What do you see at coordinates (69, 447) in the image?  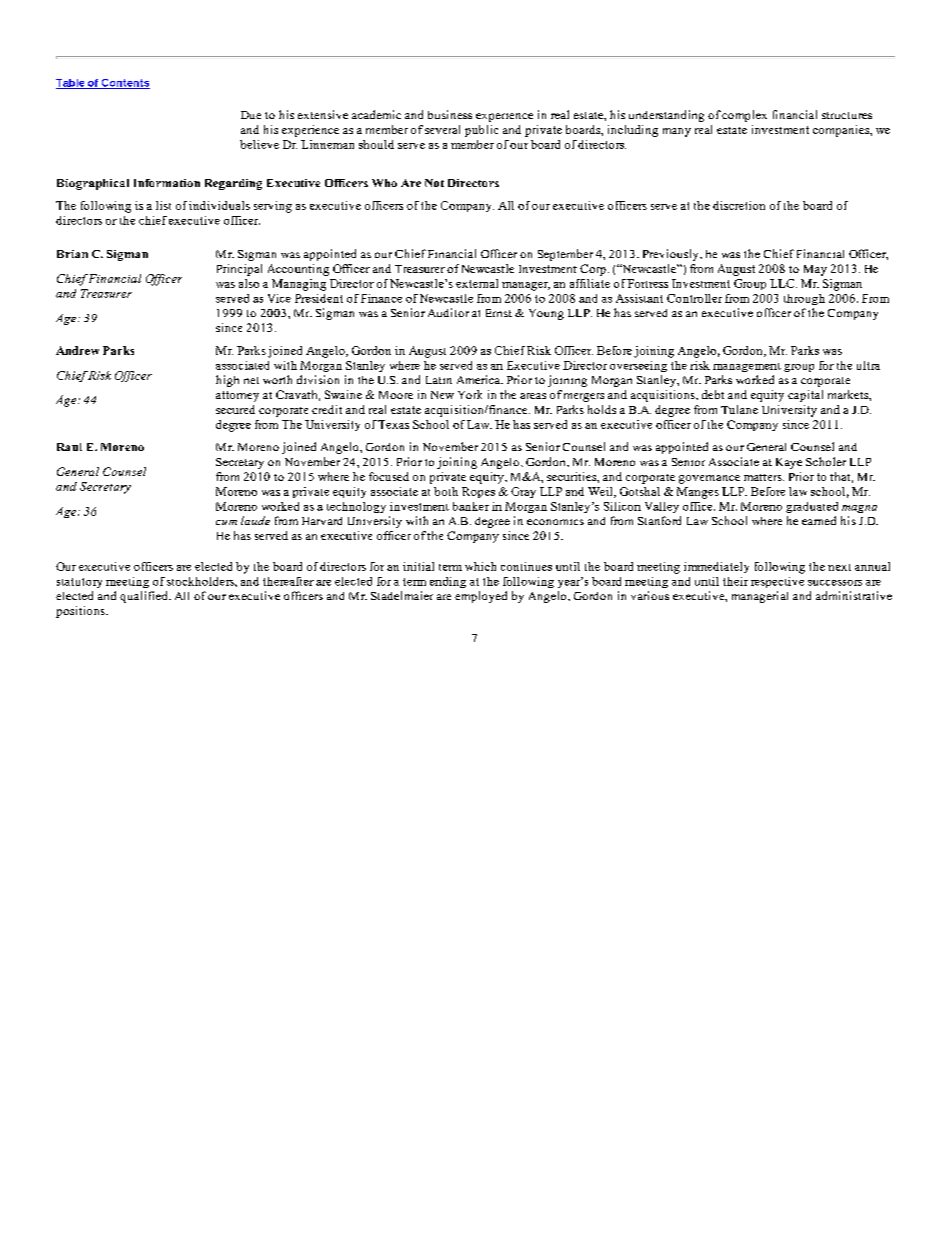 I see `Raul` at bounding box center [69, 447].
